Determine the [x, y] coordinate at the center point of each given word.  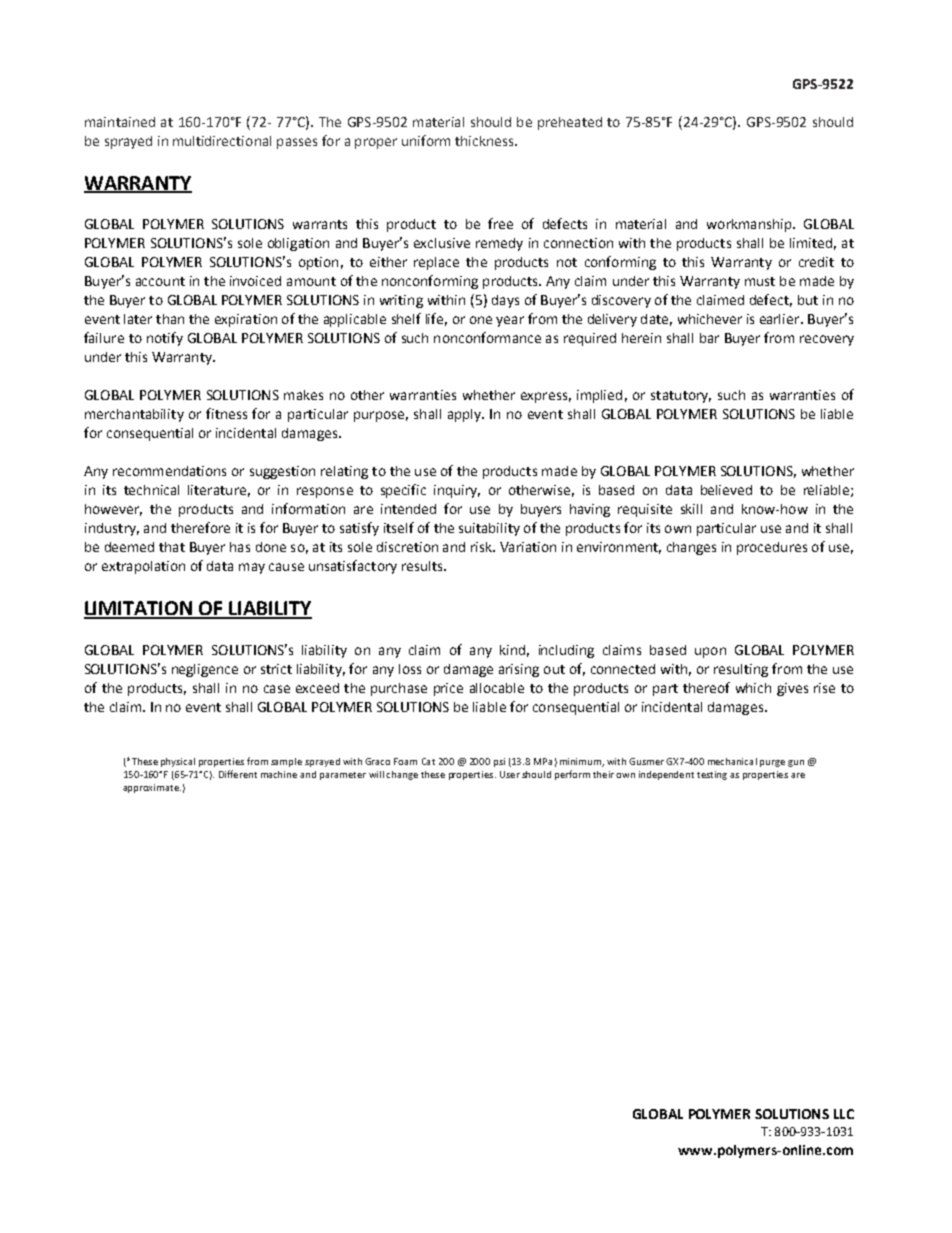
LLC [844, 1114]
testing [712, 775]
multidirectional [222, 141]
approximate [152, 788]
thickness [485, 141]
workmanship [750, 225]
